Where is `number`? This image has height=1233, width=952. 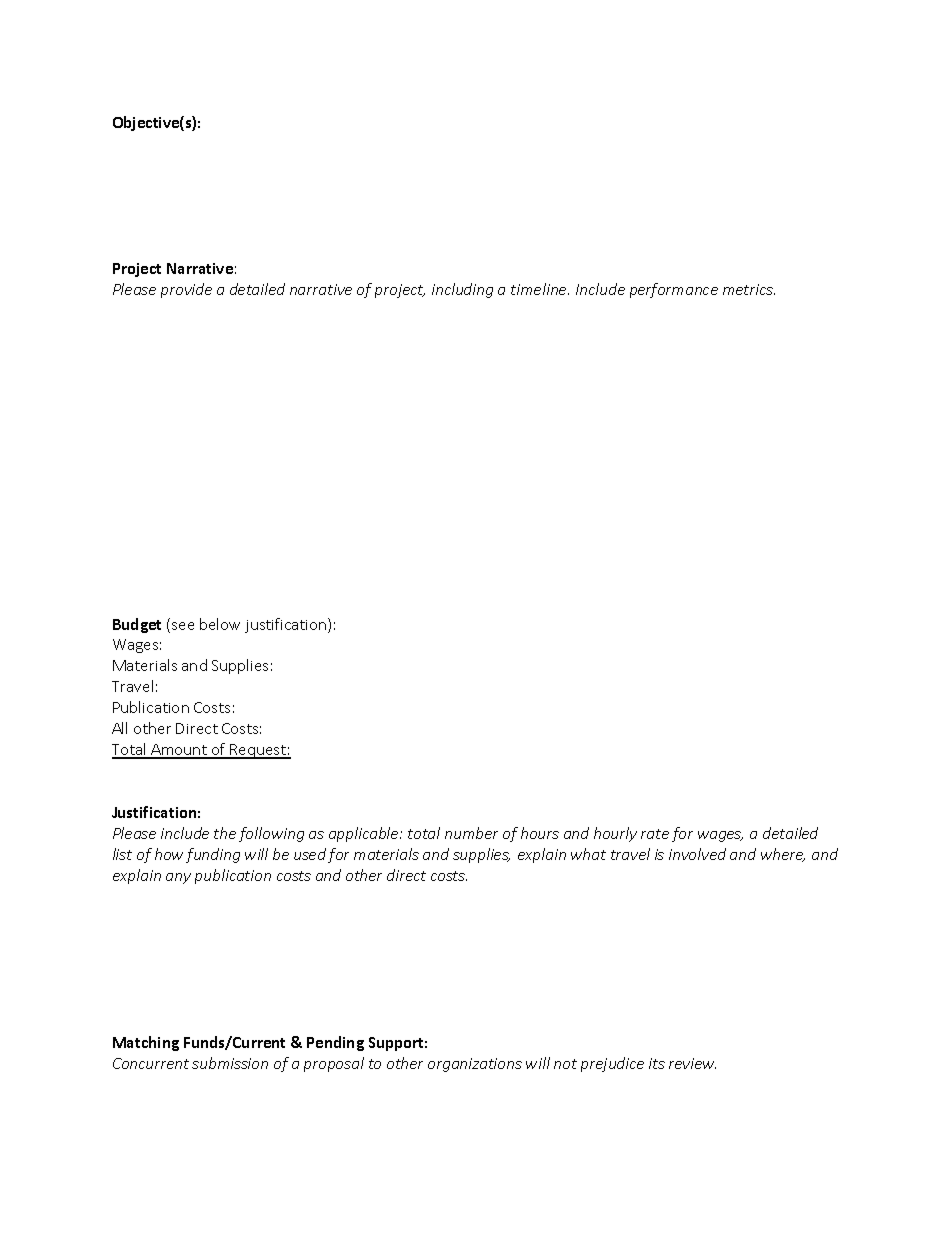
number is located at coordinates (471, 833).
